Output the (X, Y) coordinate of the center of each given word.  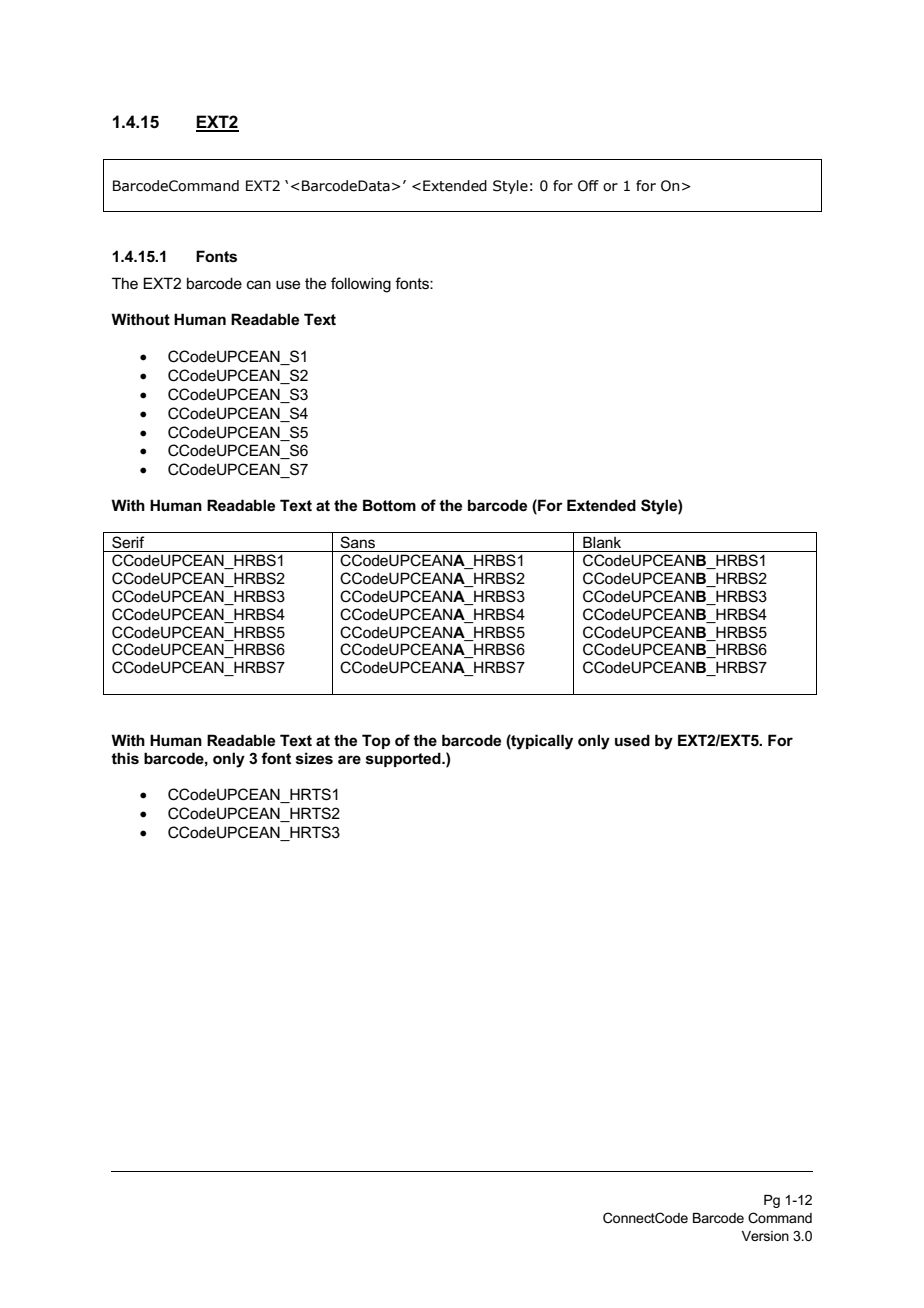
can (259, 284)
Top (376, 741)
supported (404, 759)
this (125, 758)
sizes (314, 758)
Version (765, 1236)
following (361, 285)
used (632, 740)
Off (588, 186)
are (349, 759)
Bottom (389, 505)
